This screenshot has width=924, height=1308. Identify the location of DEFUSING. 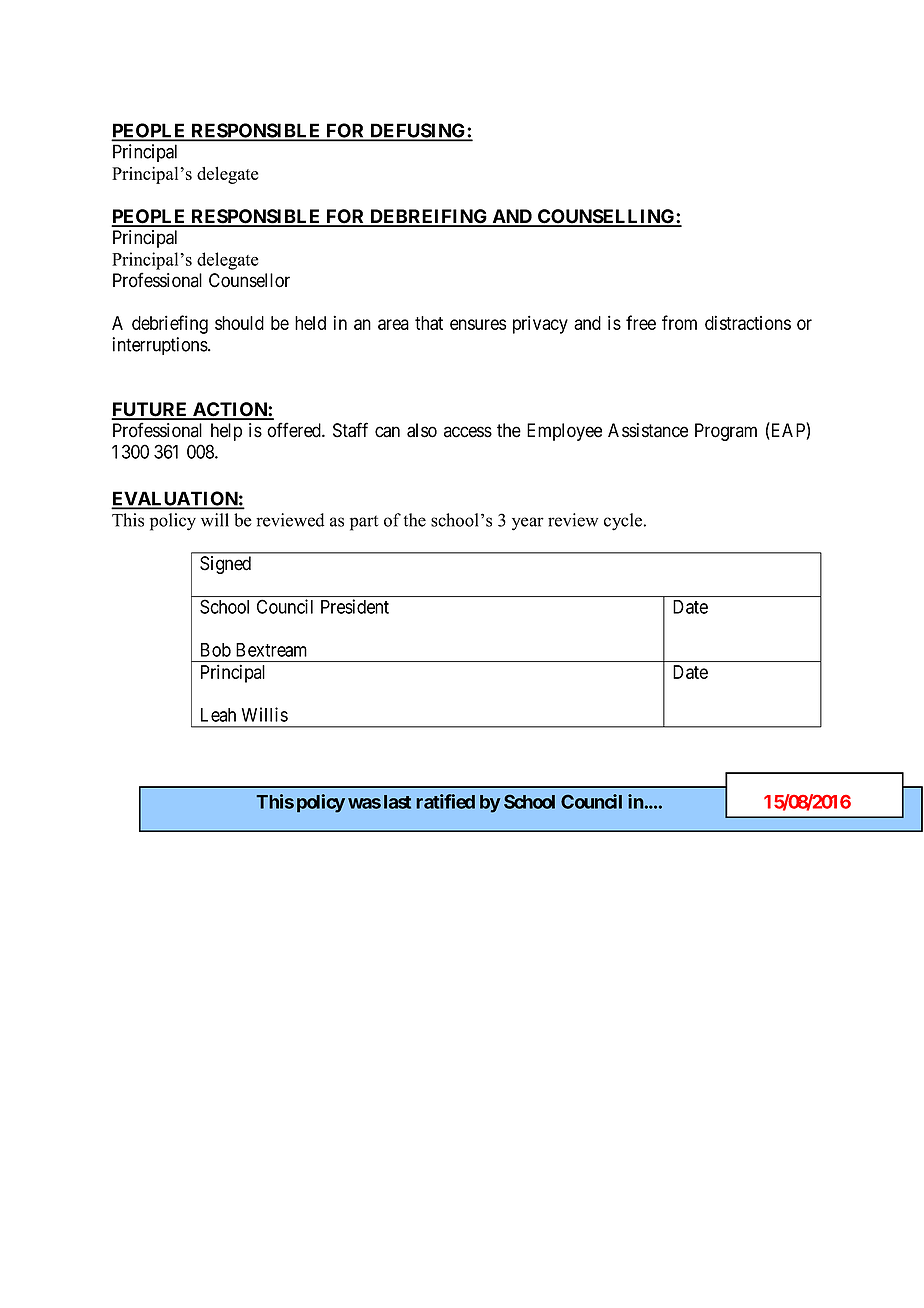
(418, 131).
